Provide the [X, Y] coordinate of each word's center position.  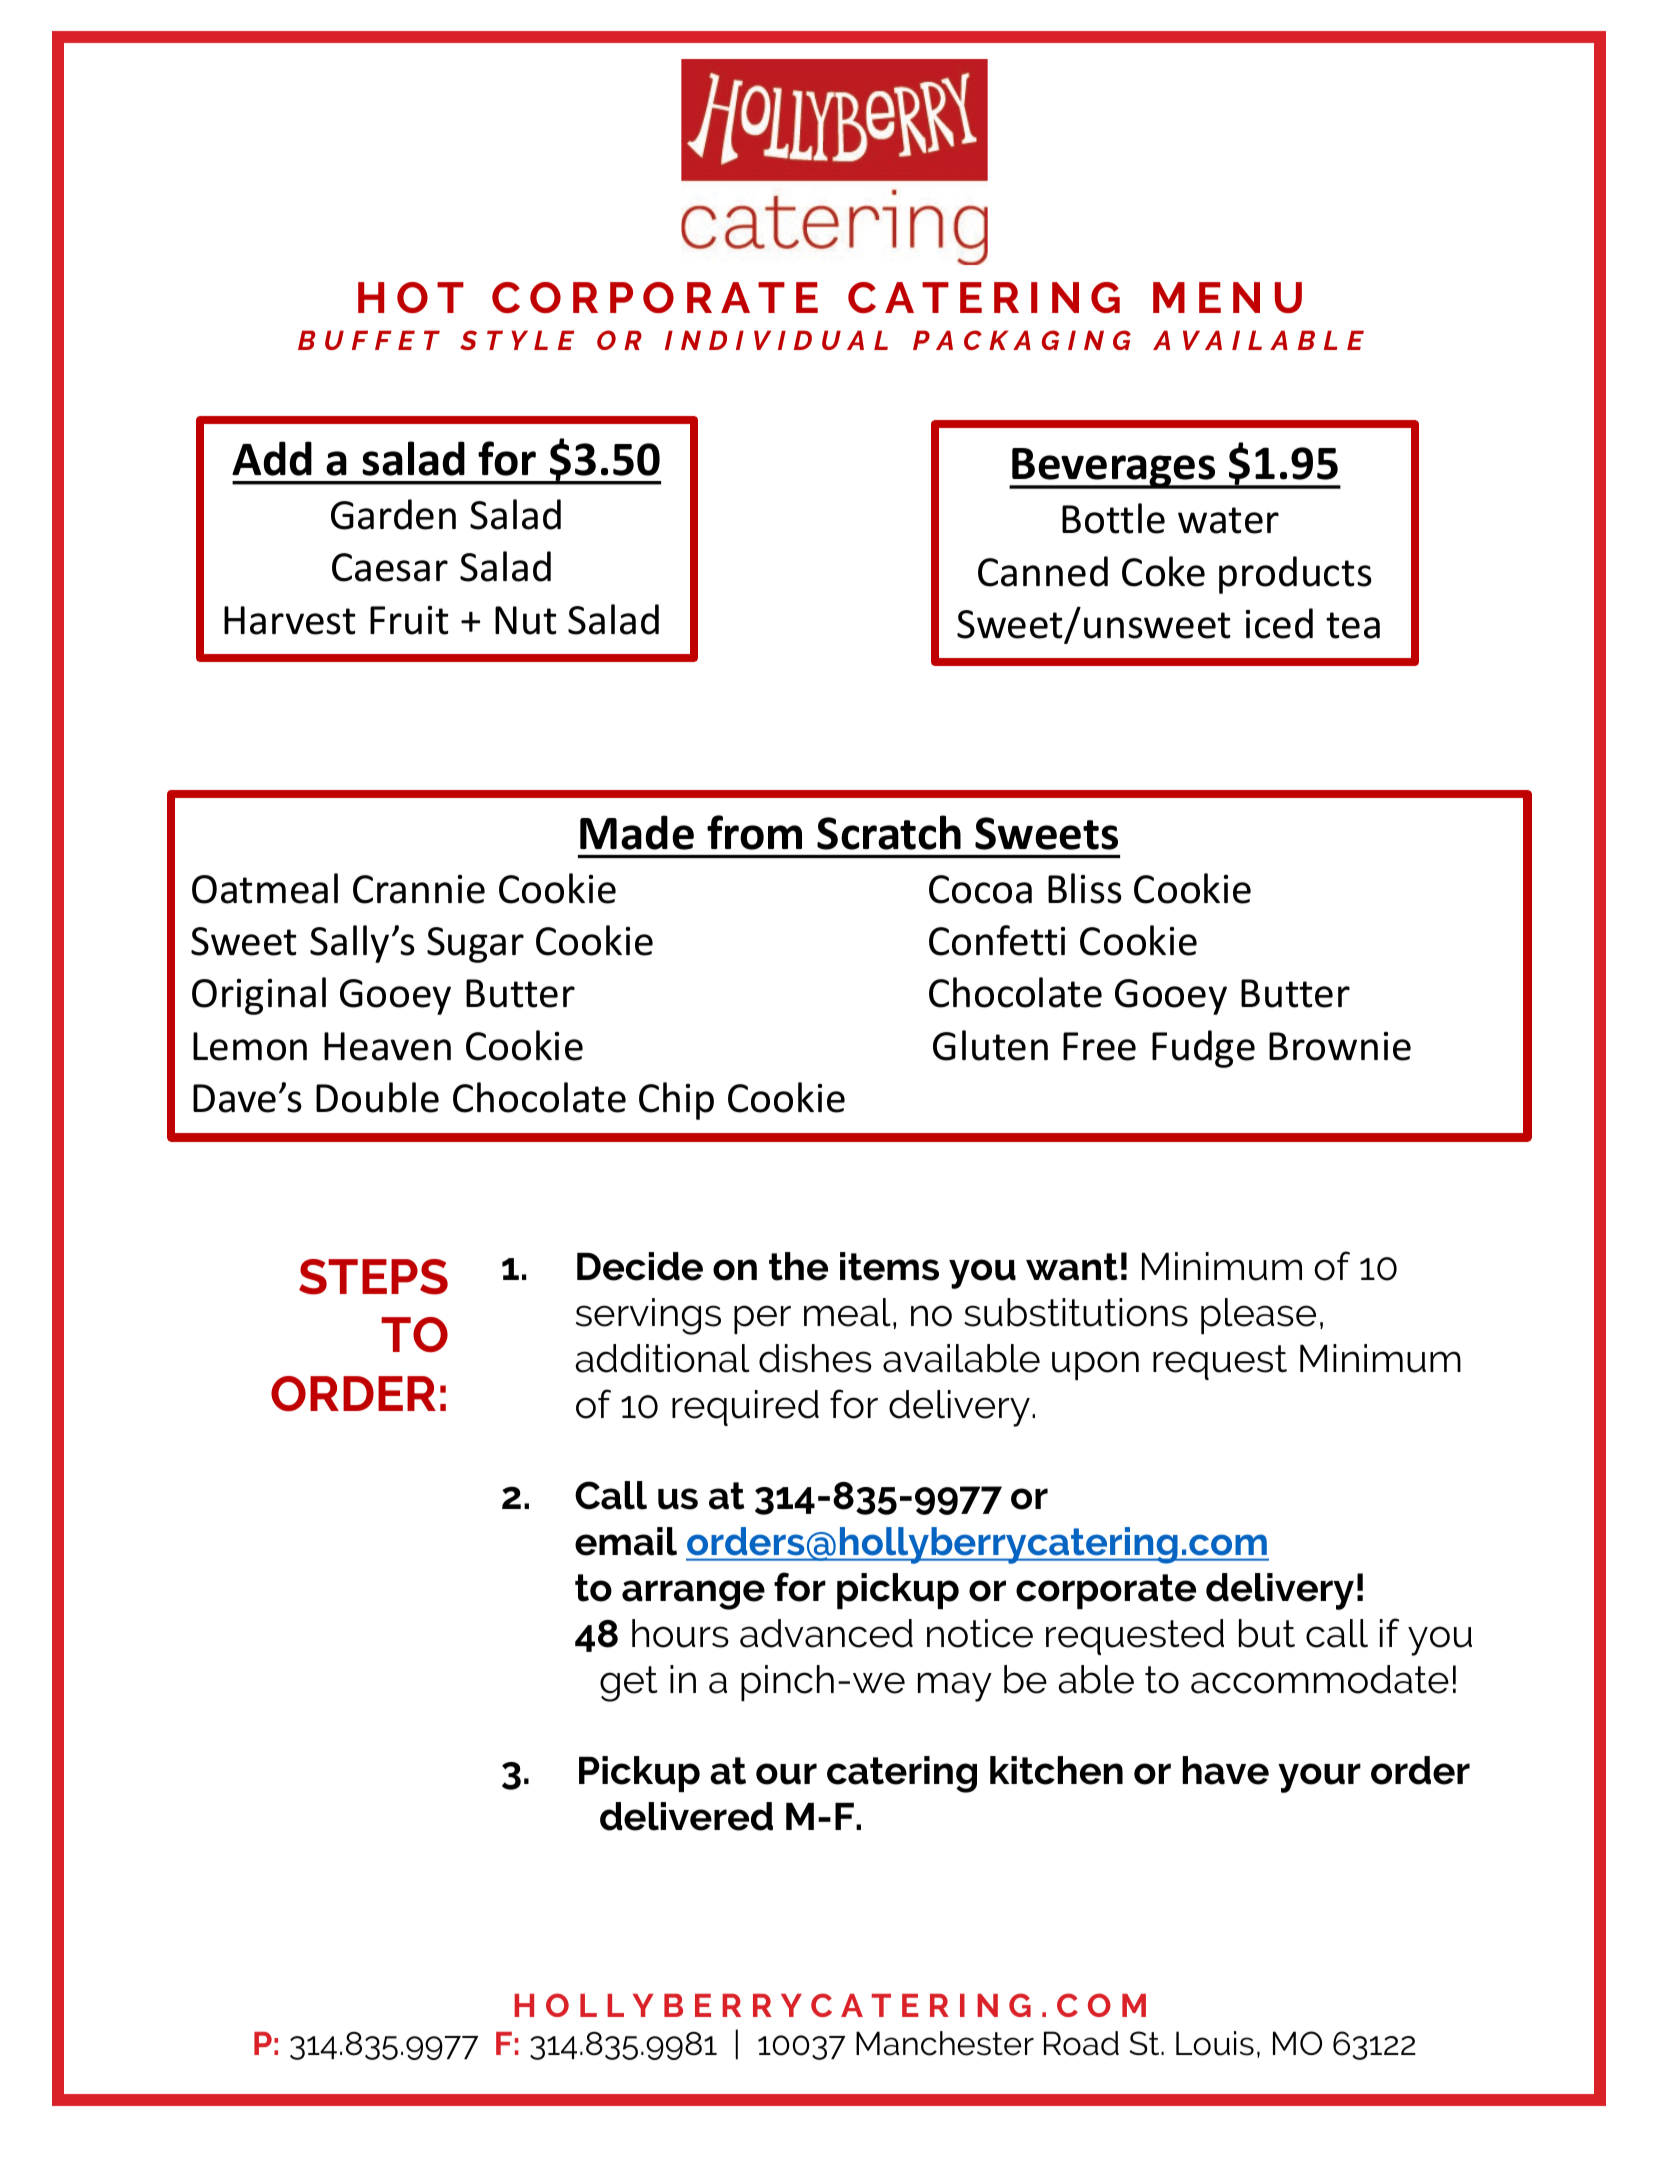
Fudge [1203, 1049]
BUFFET [369, 340]
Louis [1215, 2043]
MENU [1227, 297]
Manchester [945, 2043]
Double [377, 1097]
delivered [686, 1816]
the [798, 1266]
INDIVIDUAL [776, 340]
